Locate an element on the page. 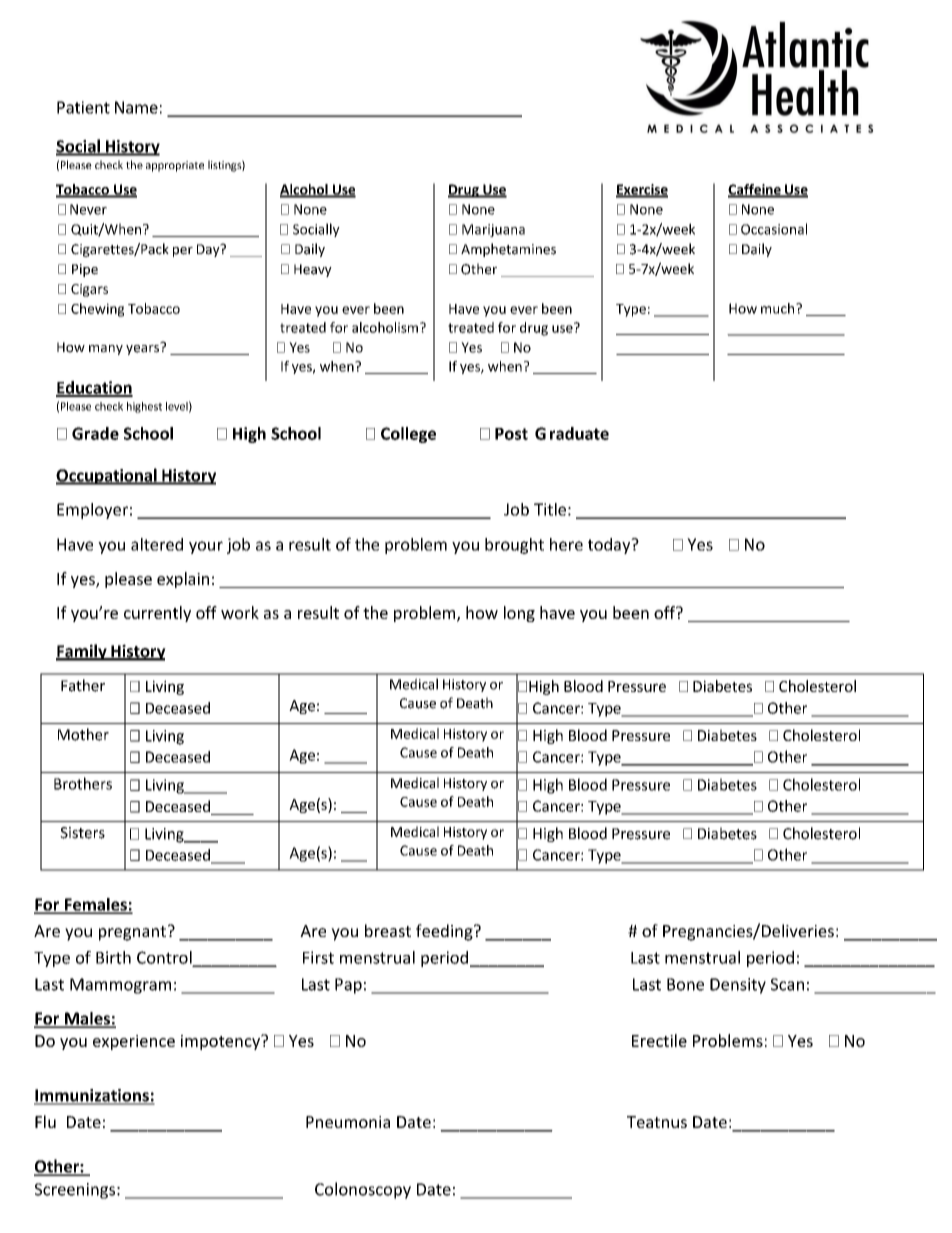 This image has height=1233, width=952. Immunizations is located at coordinates (92, 1096).
